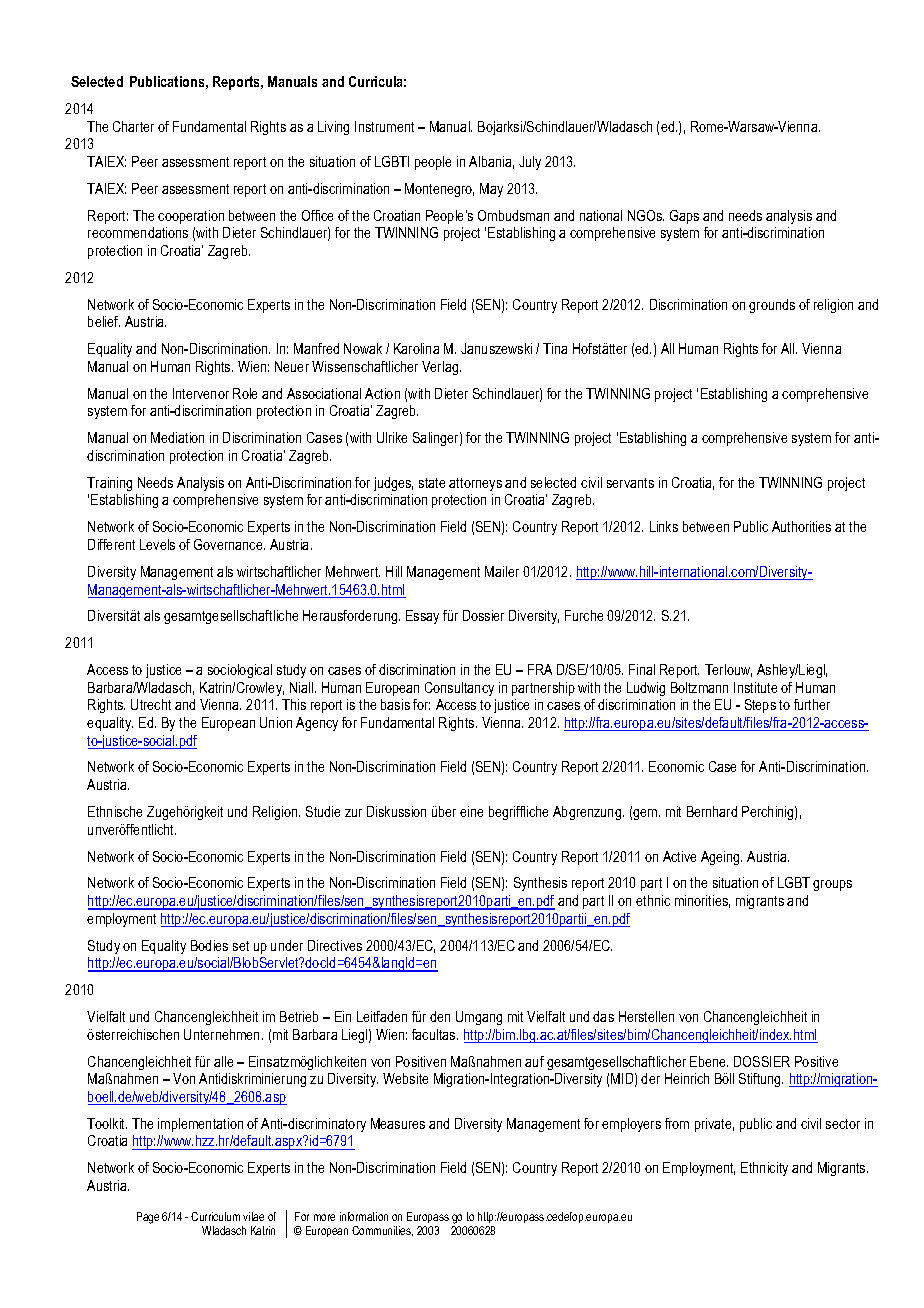  What do you see at coordinates (157, 544) in the page?
I see `Levels` at bounding box center [157, 544].
